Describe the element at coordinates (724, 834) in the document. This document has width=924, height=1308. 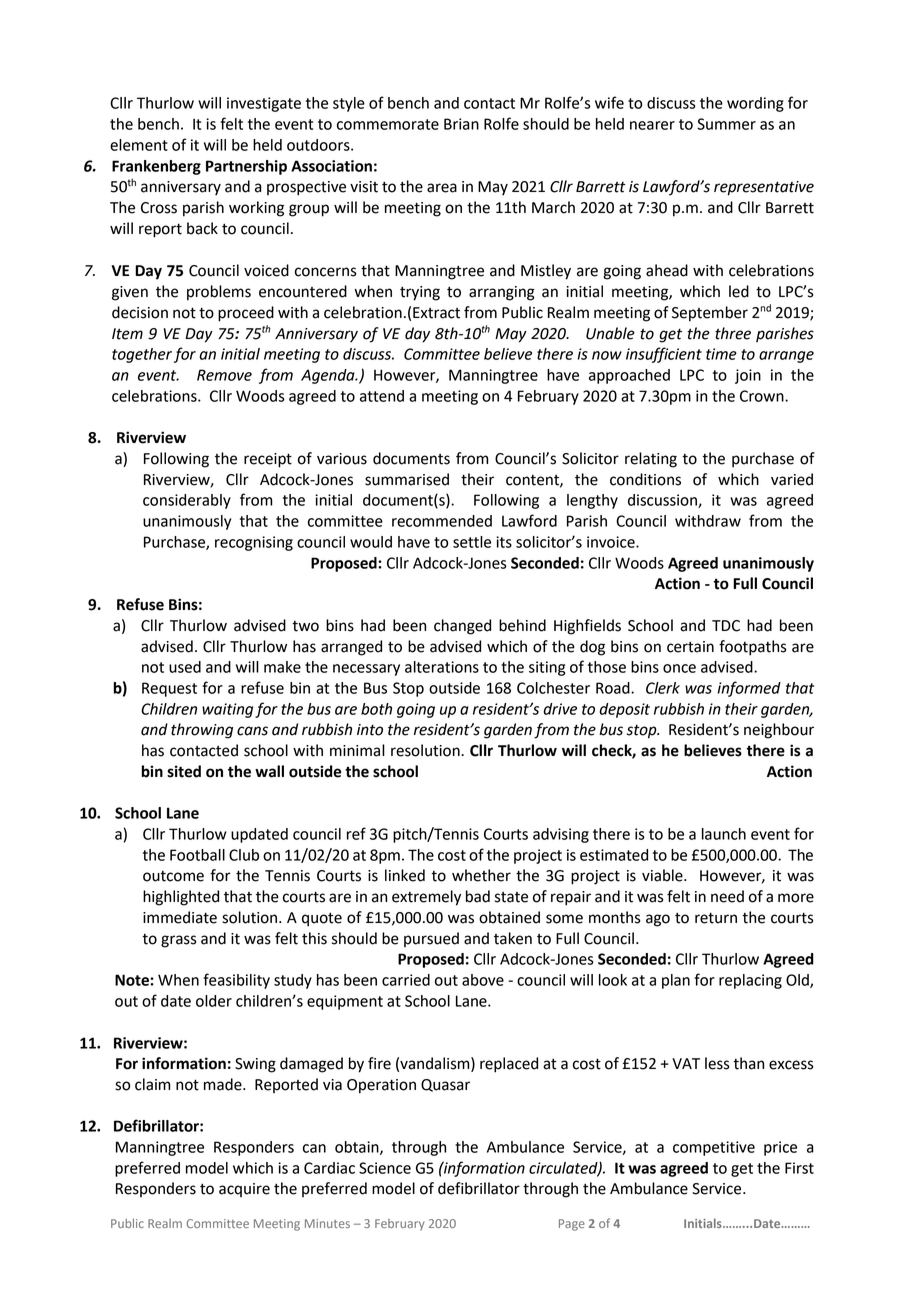
I see `launch` at that location.
